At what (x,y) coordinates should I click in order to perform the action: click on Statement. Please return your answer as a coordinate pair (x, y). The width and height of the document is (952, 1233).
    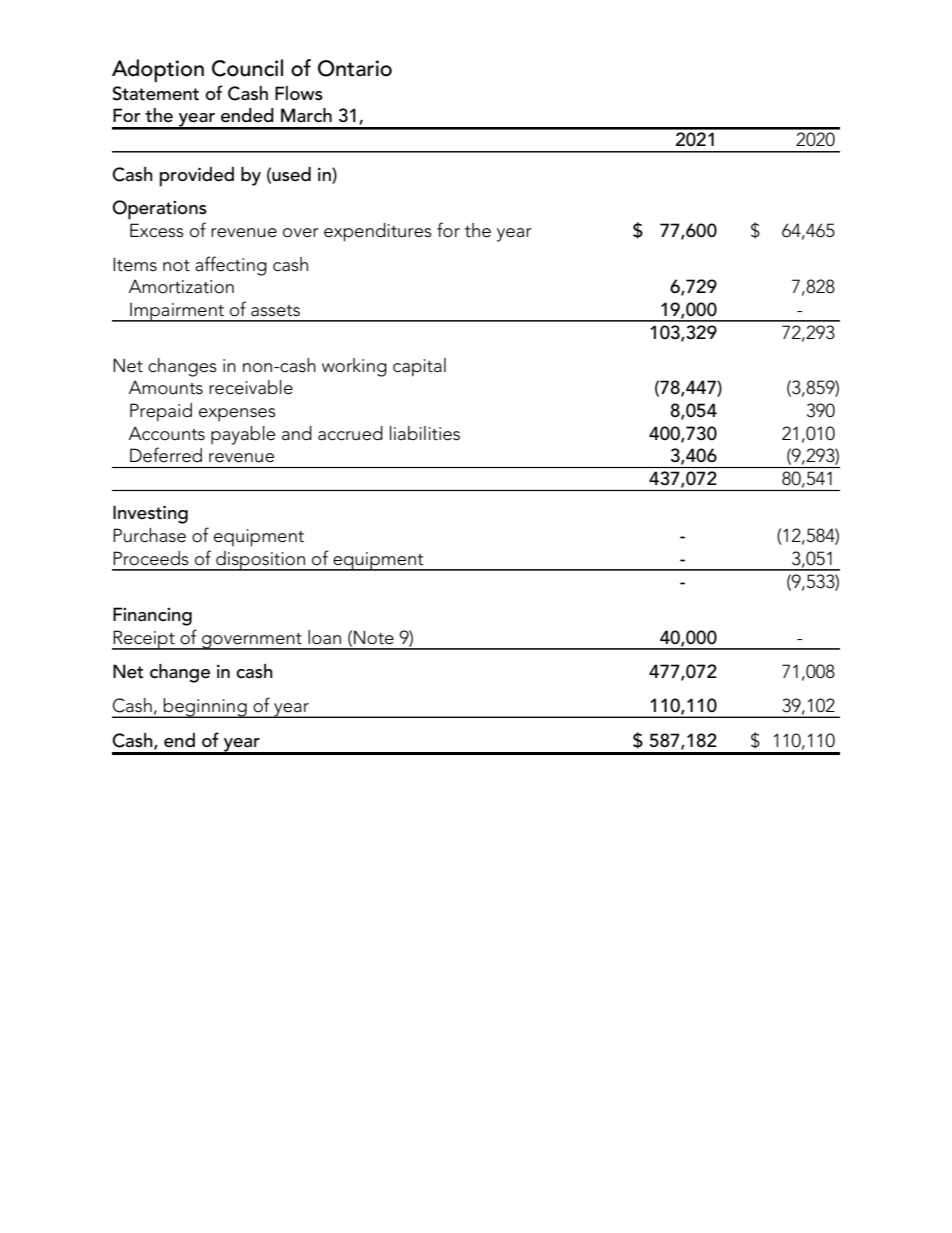
    Looking at the image, I should click on (155, 93).
